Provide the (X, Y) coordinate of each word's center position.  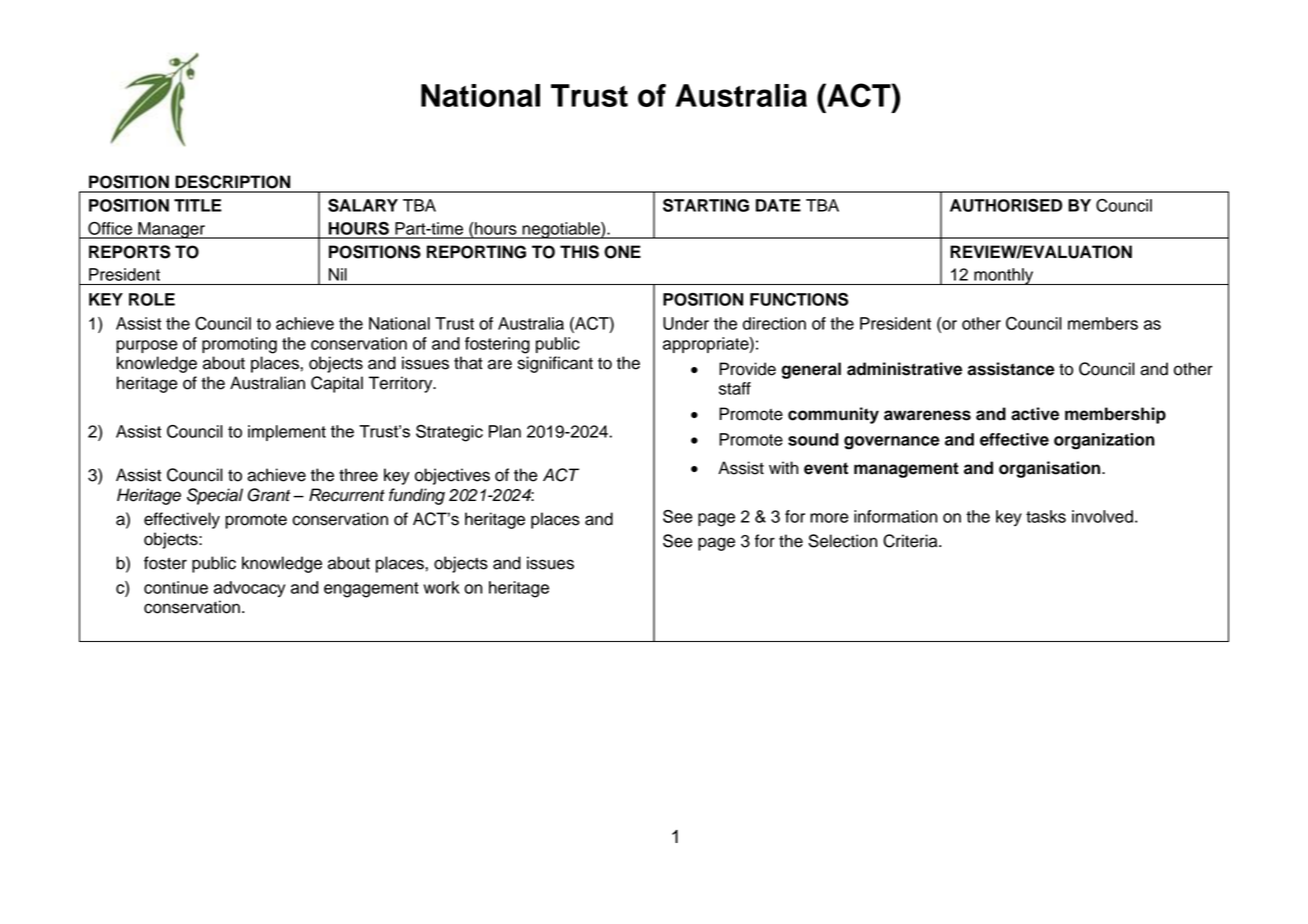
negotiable (561, 230)
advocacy (249, 589)
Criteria (911, 541)
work (441, 587)
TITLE (198, 205)
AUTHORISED (1006, 205)
